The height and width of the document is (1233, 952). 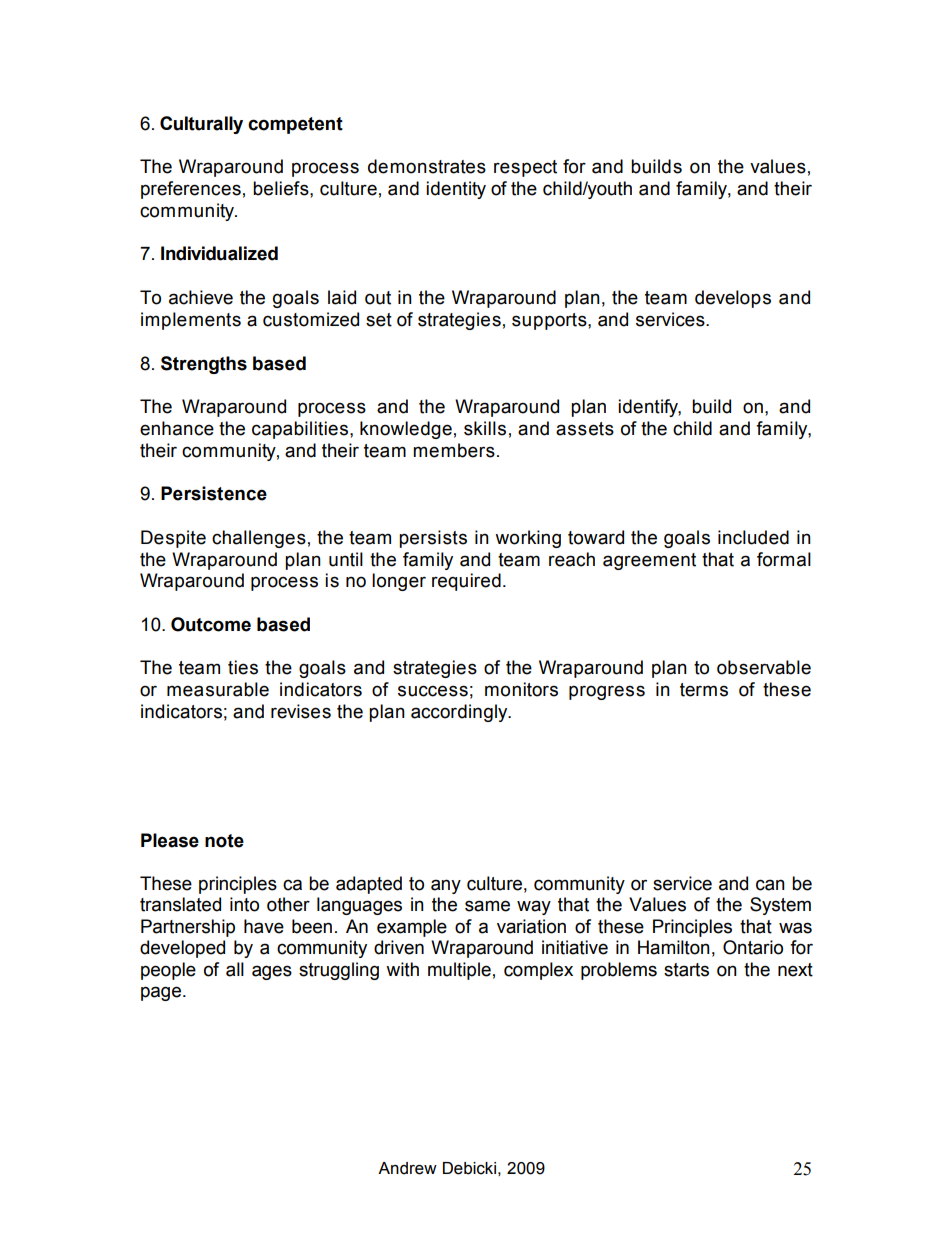 What do you see at coordinates (201, 125) in the document?
I see `Culturally` at bounding box center [201, 125].
